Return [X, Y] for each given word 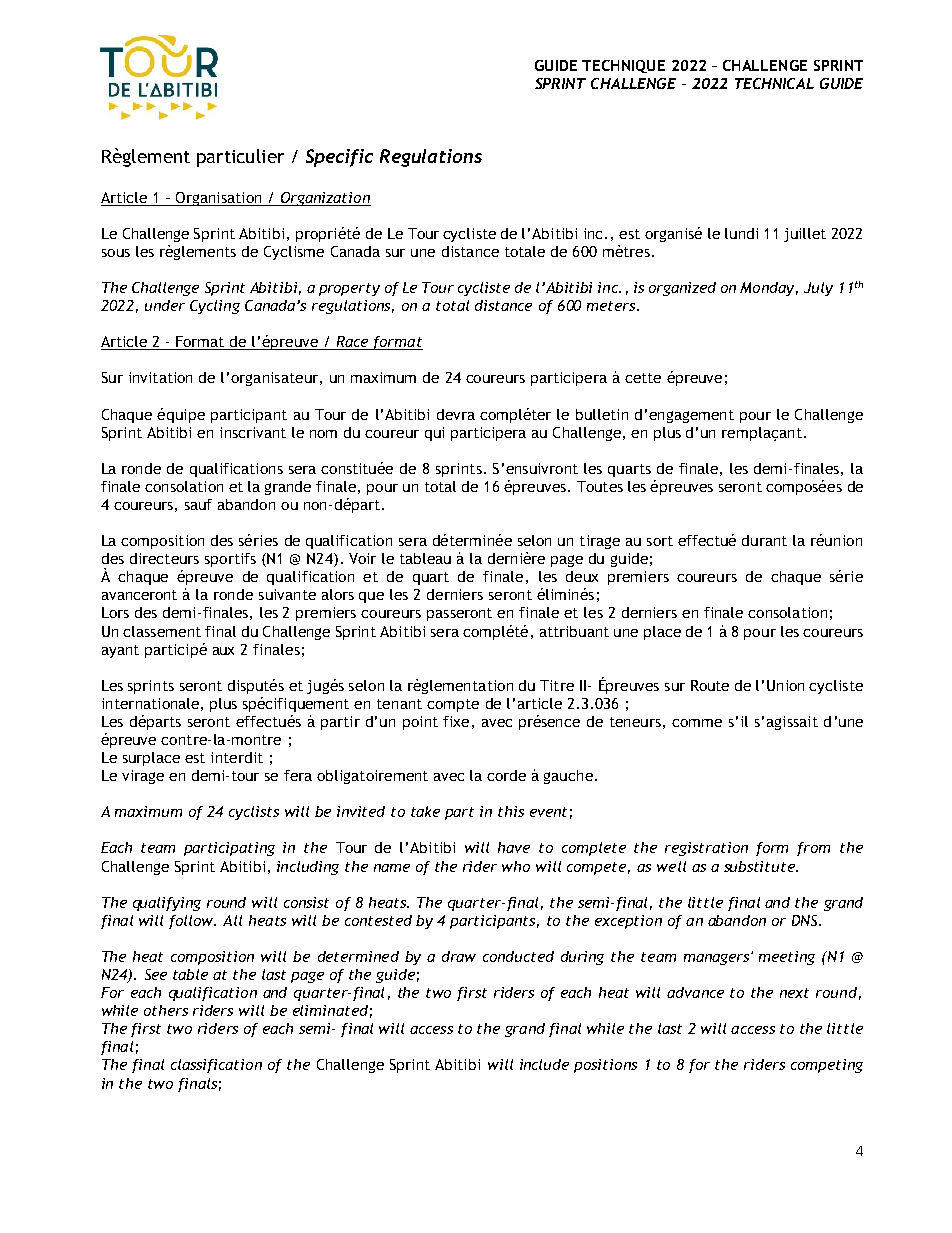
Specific [339, 158]
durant [764, 540]
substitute [760, 866]
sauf [198, 504]
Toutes [600, 486]
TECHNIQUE [623, 66]
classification [216, 1066]
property [349, 289]
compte [453, 705]
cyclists [254, 813]
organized [682, 289]
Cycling [215, 307]
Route [710, 685]
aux [223, 651]
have [514, 847]
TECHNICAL [774, 83]
